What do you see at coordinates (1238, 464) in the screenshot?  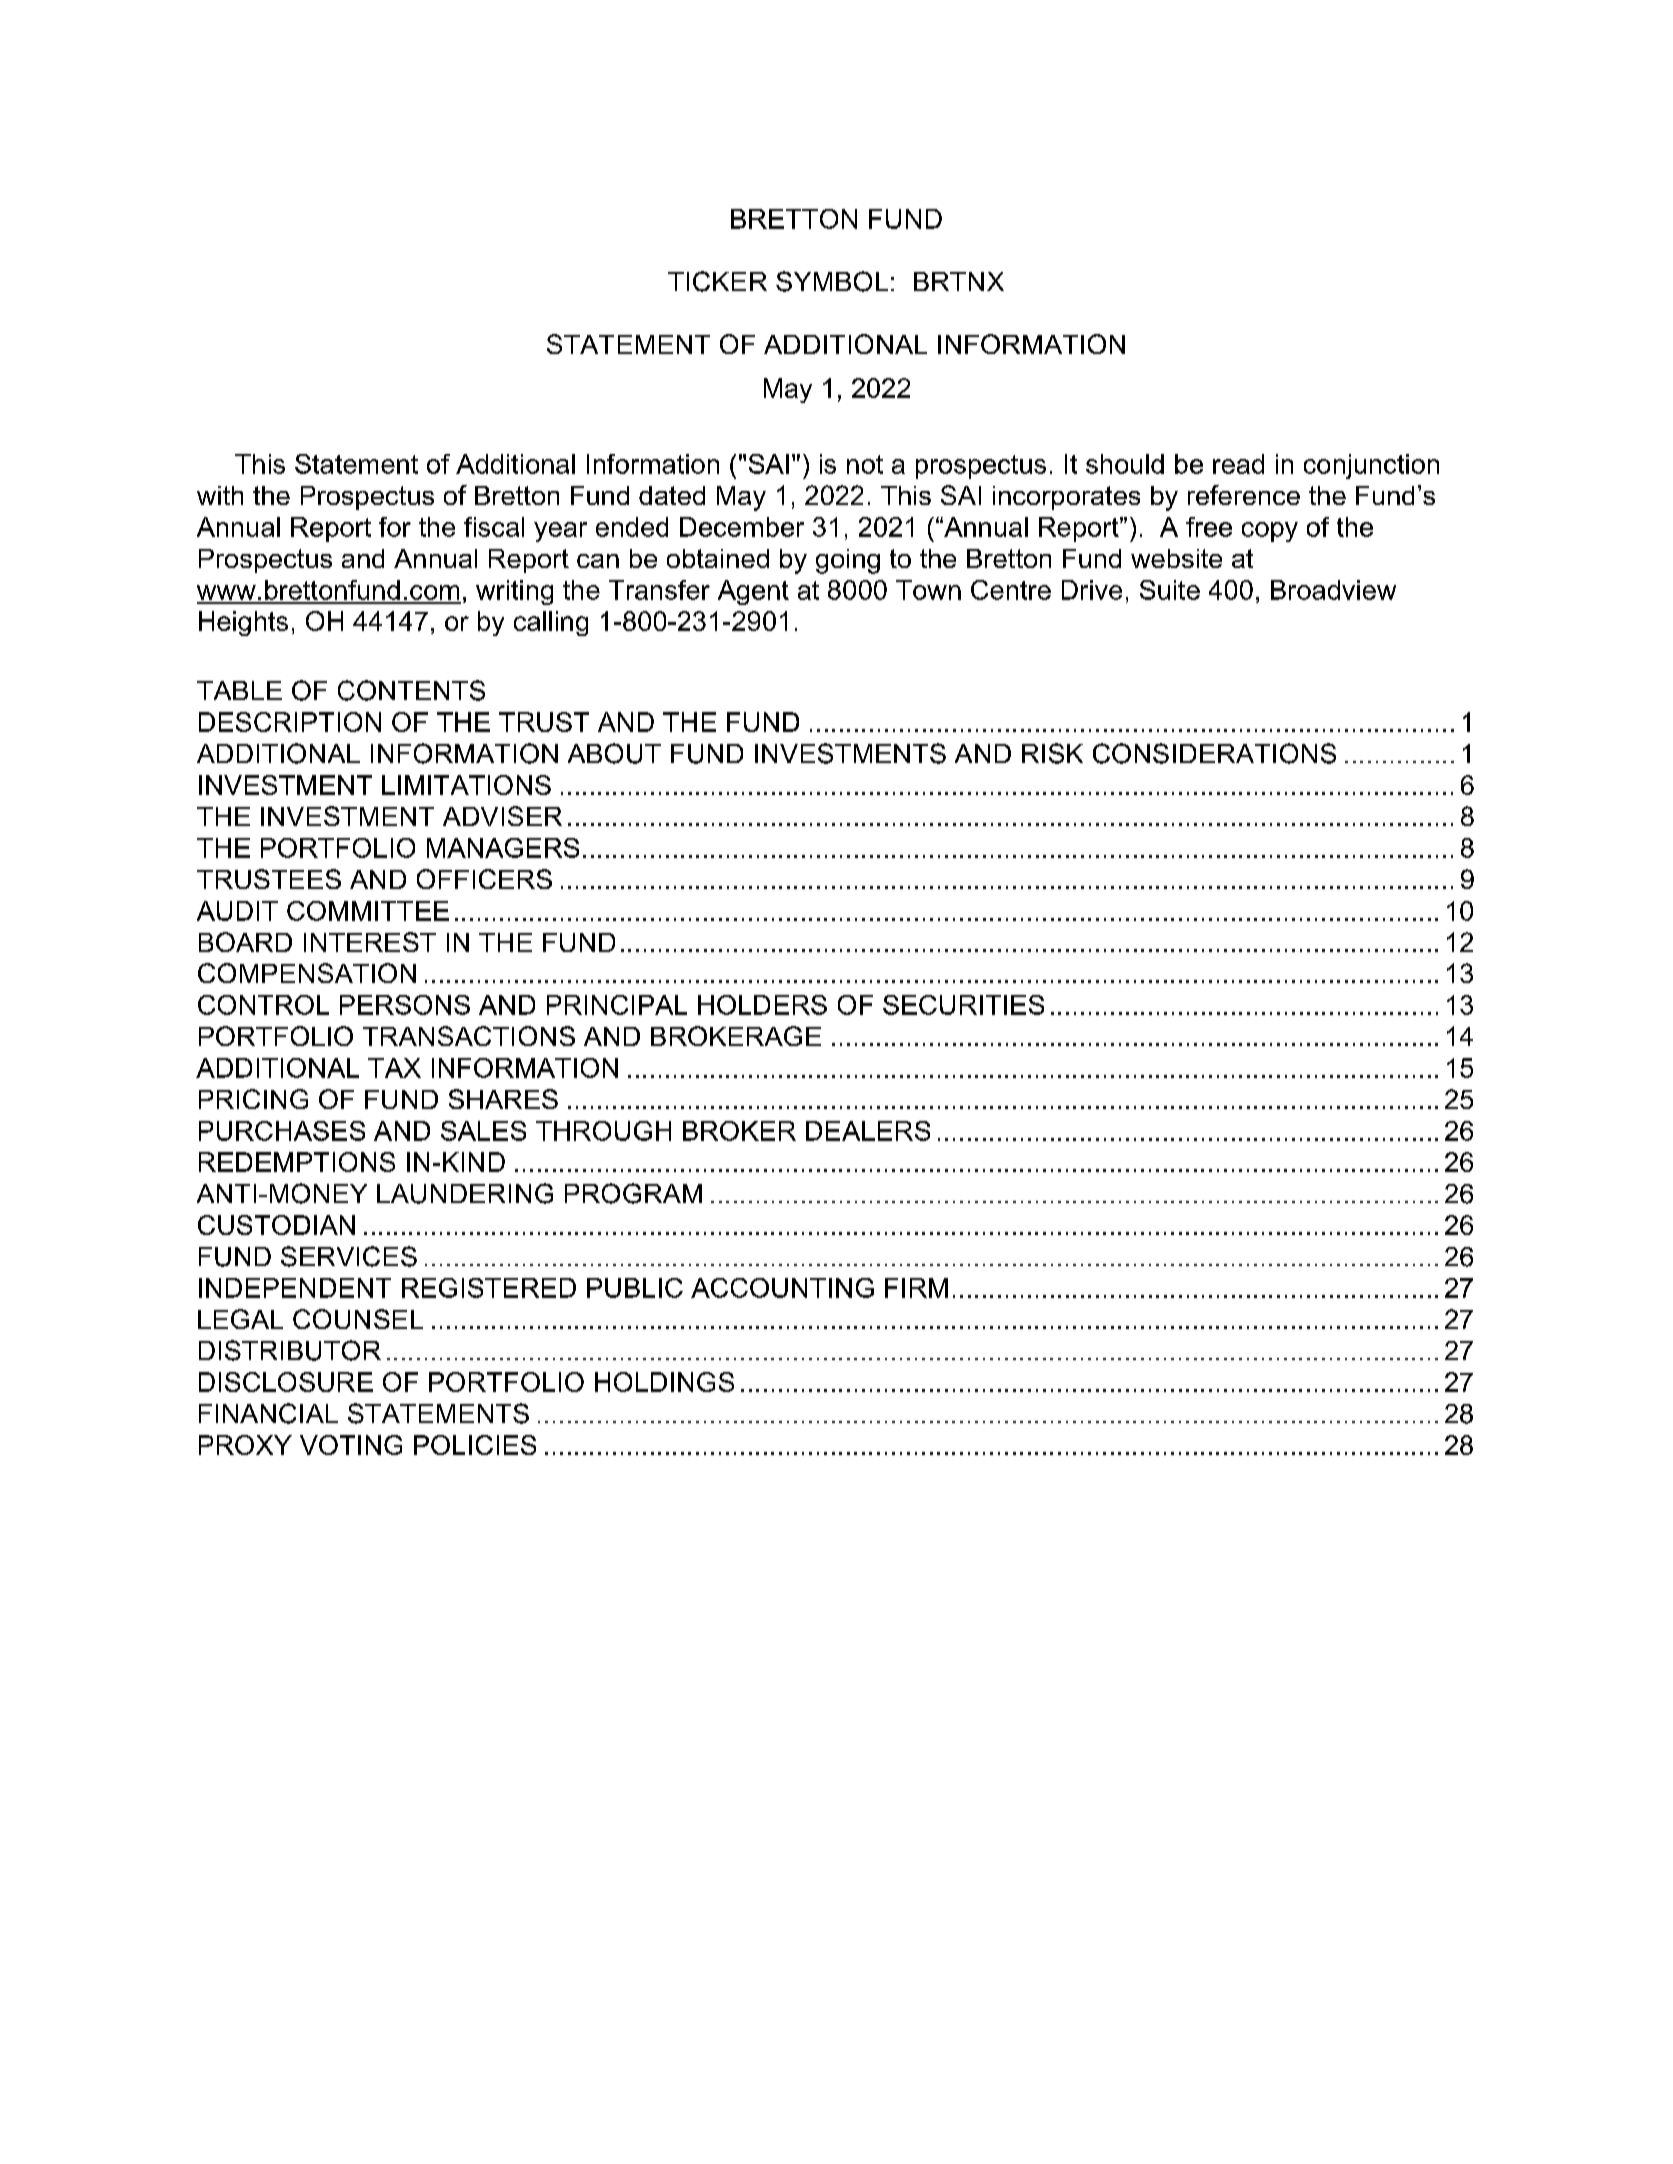 I see `read` at bounding box center [1238, 464].
